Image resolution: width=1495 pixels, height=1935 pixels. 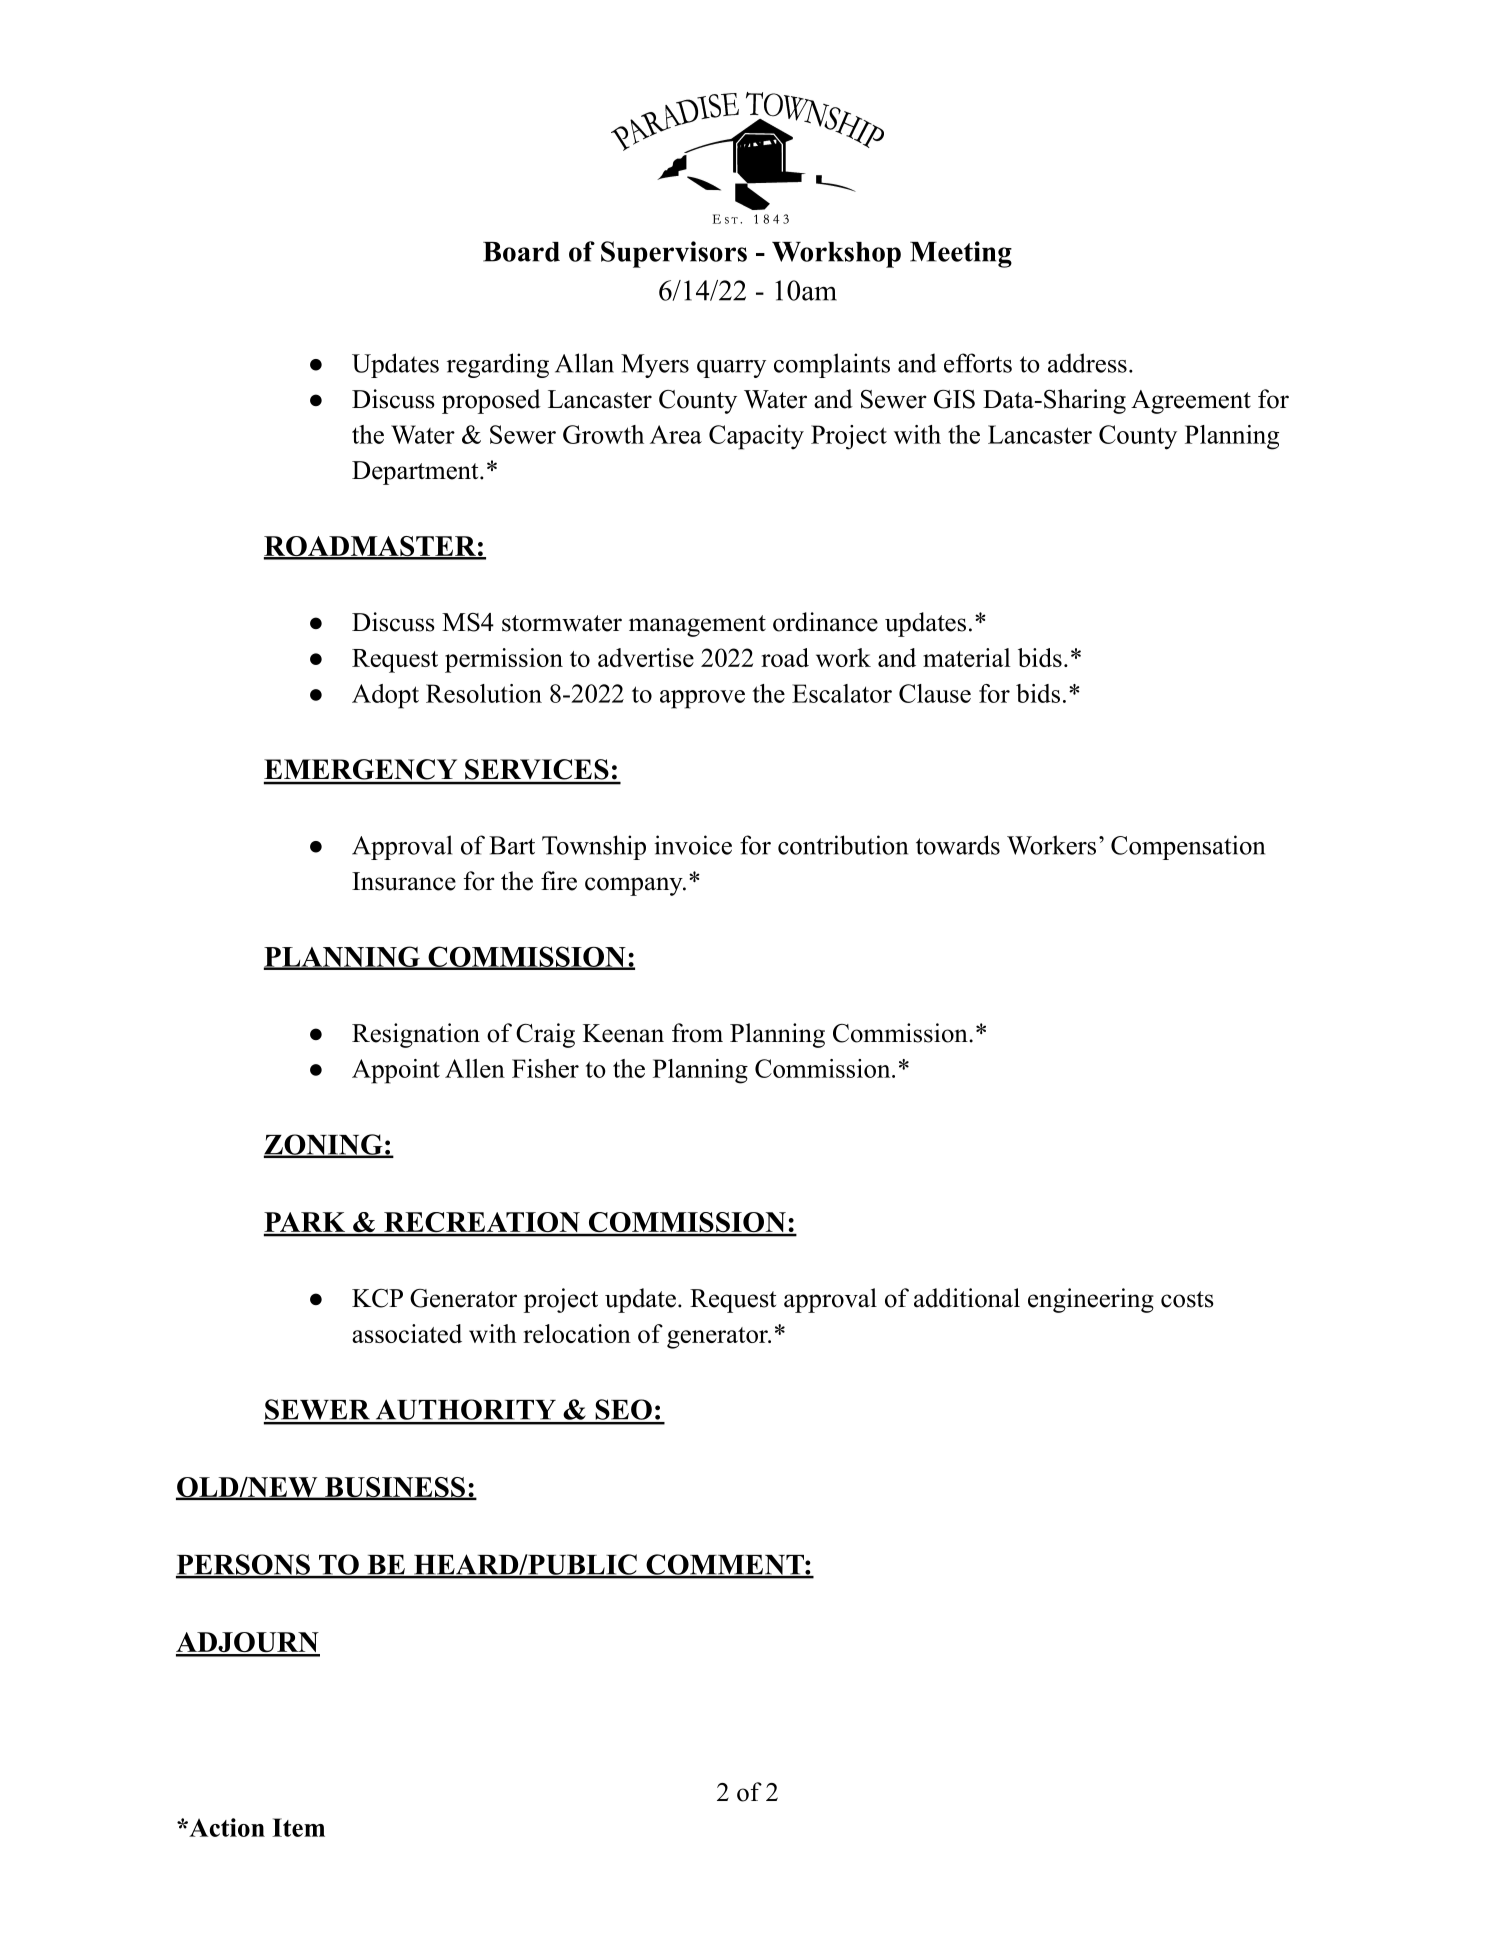 I want to click on from, so click(x=697, y=1033).
